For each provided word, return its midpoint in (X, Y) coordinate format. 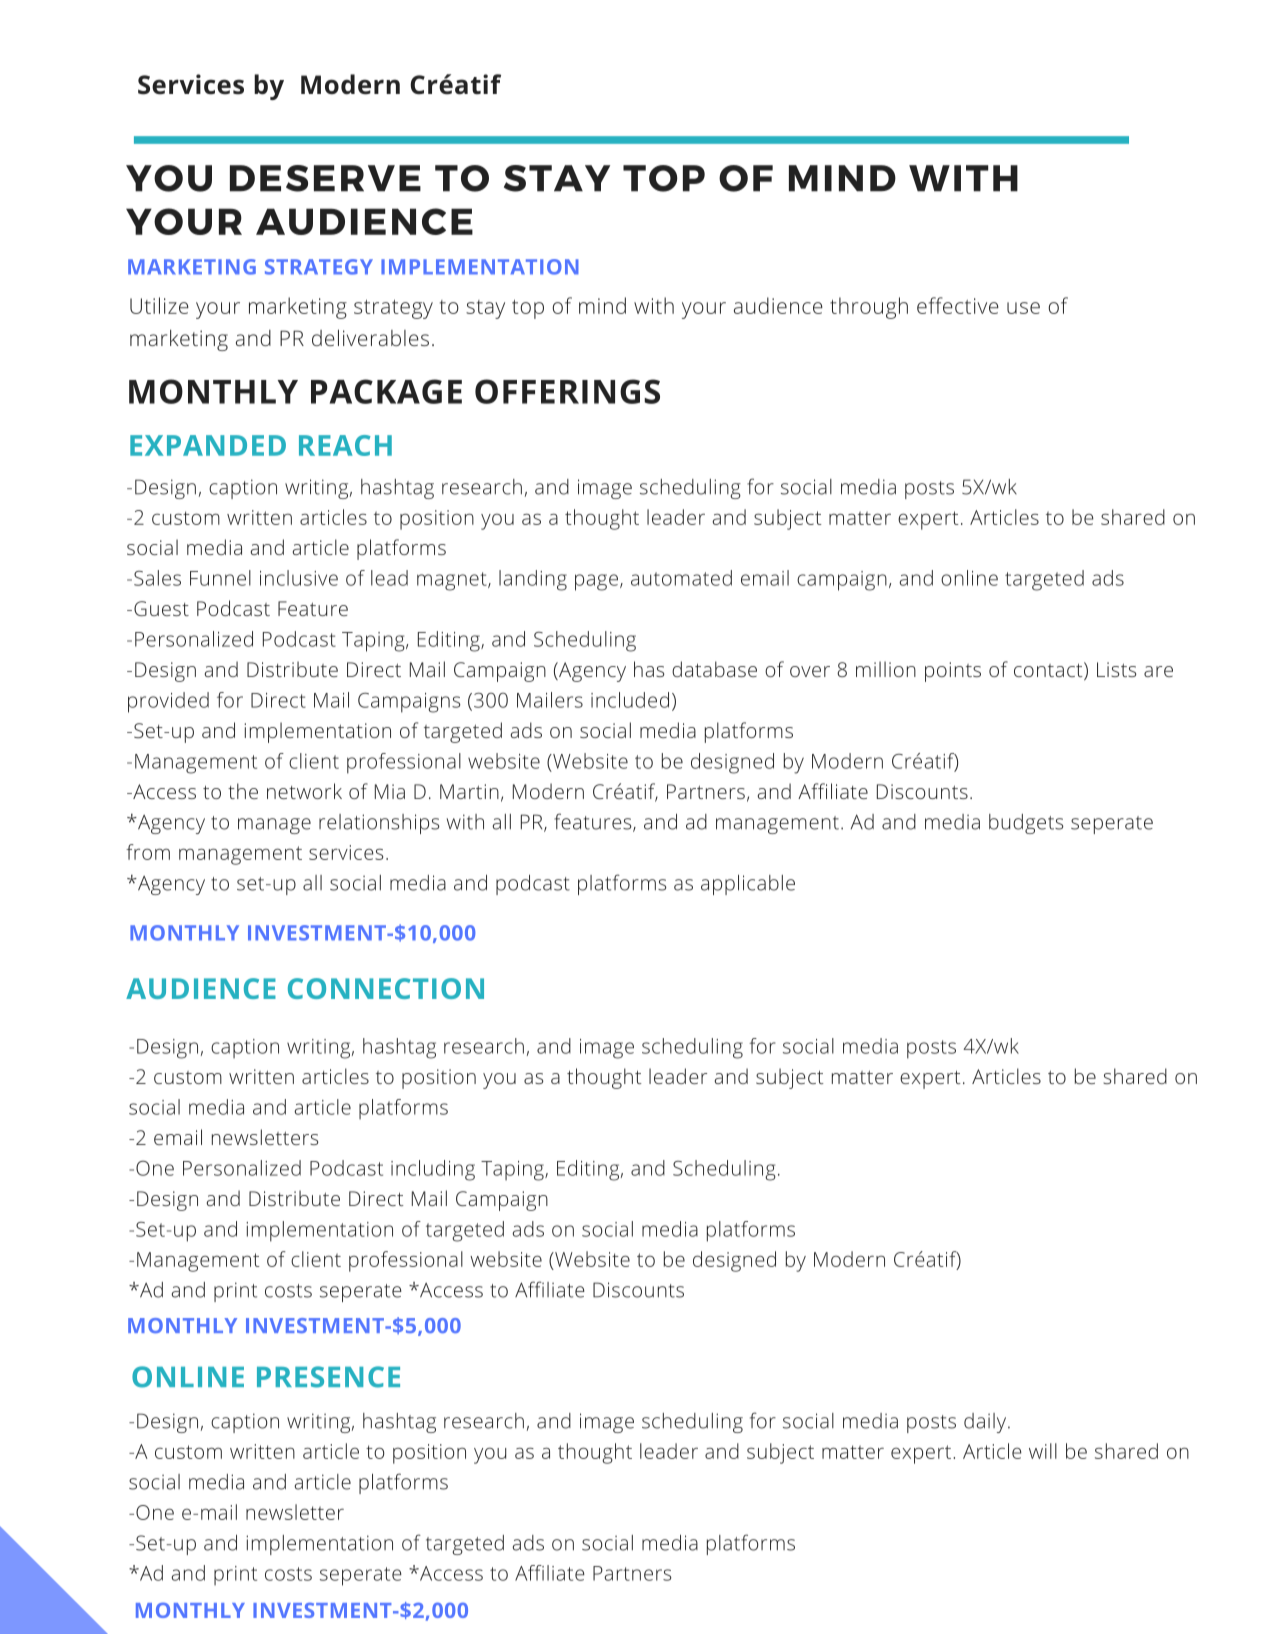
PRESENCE (328, 1377)
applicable (748, 885)
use (1023, 308)
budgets (1026, 824)
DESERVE (325, 178)
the (243, 791)
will (1043, 1451)
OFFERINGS (567, 391)
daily (986, 1423)
